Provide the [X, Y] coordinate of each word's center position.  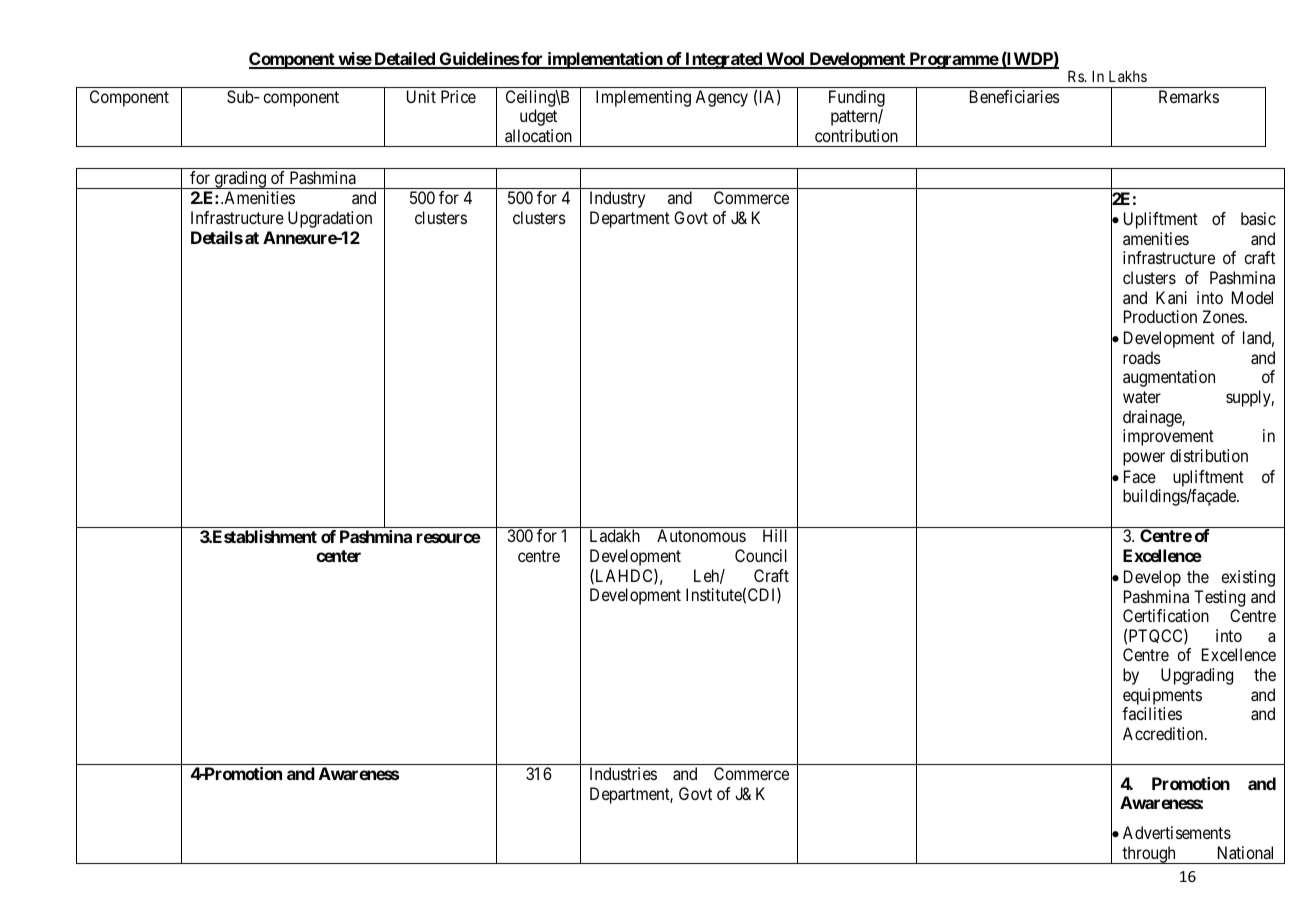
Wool [785, 60]
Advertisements [1177, 832]
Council [761, 555]
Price [458, 96]
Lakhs [1128, 76]
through [1149, 855]
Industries [623, 773]
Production [1160, 316]
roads [1142, 357]
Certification [1166, 615]
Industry [617, 199]
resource [449, 538]
